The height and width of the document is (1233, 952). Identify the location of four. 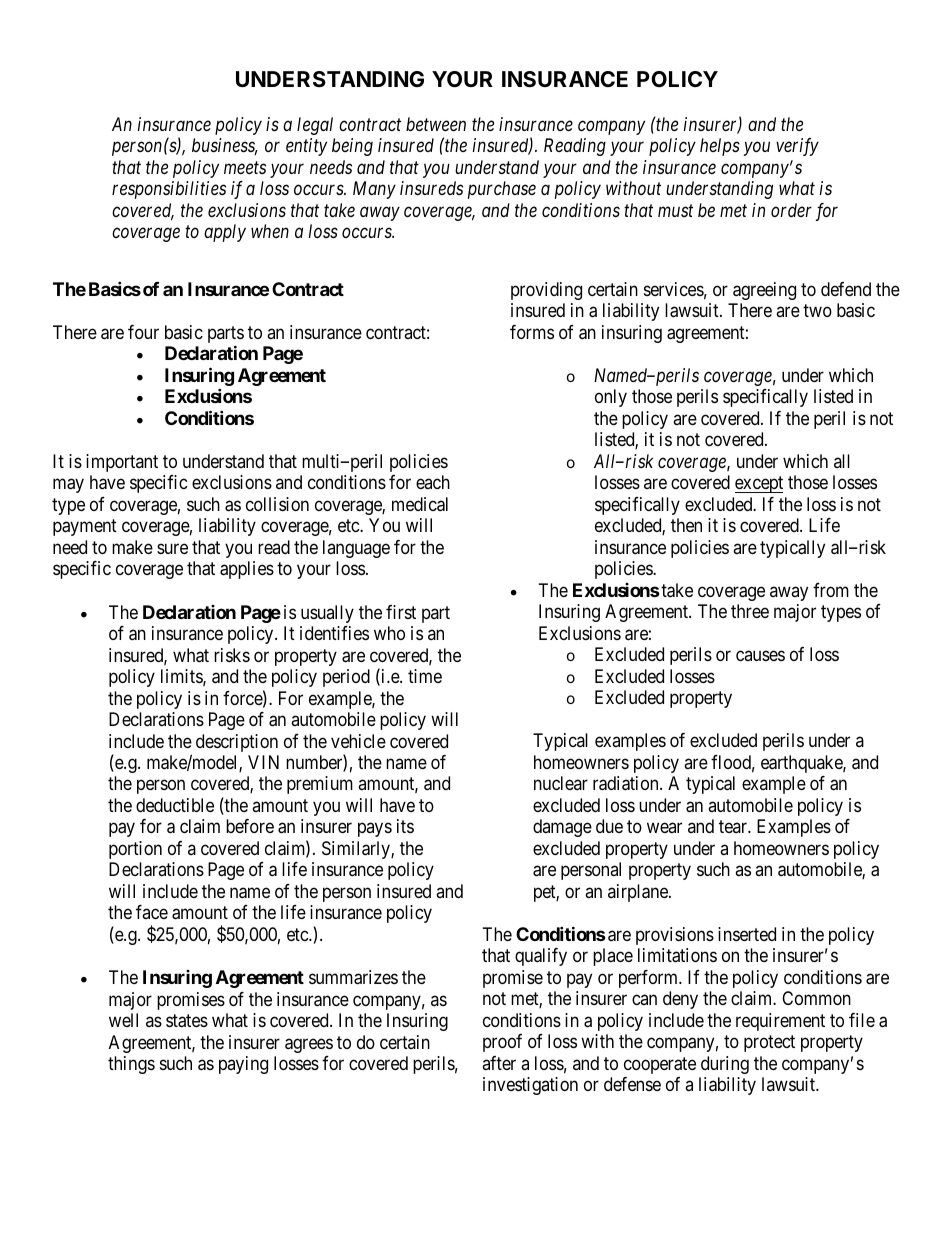
(143, 332).
